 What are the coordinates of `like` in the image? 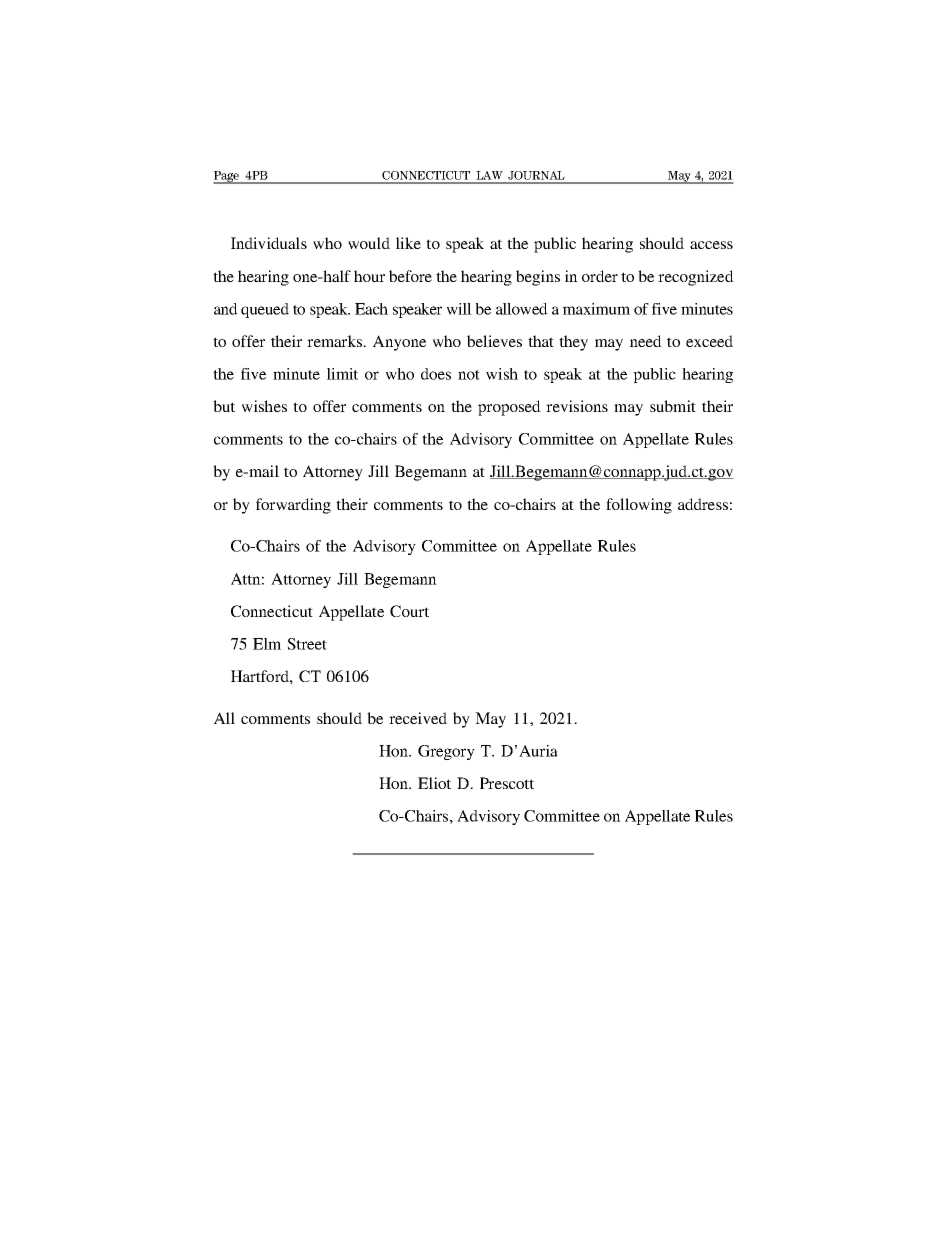 It's located at (408, 243).
